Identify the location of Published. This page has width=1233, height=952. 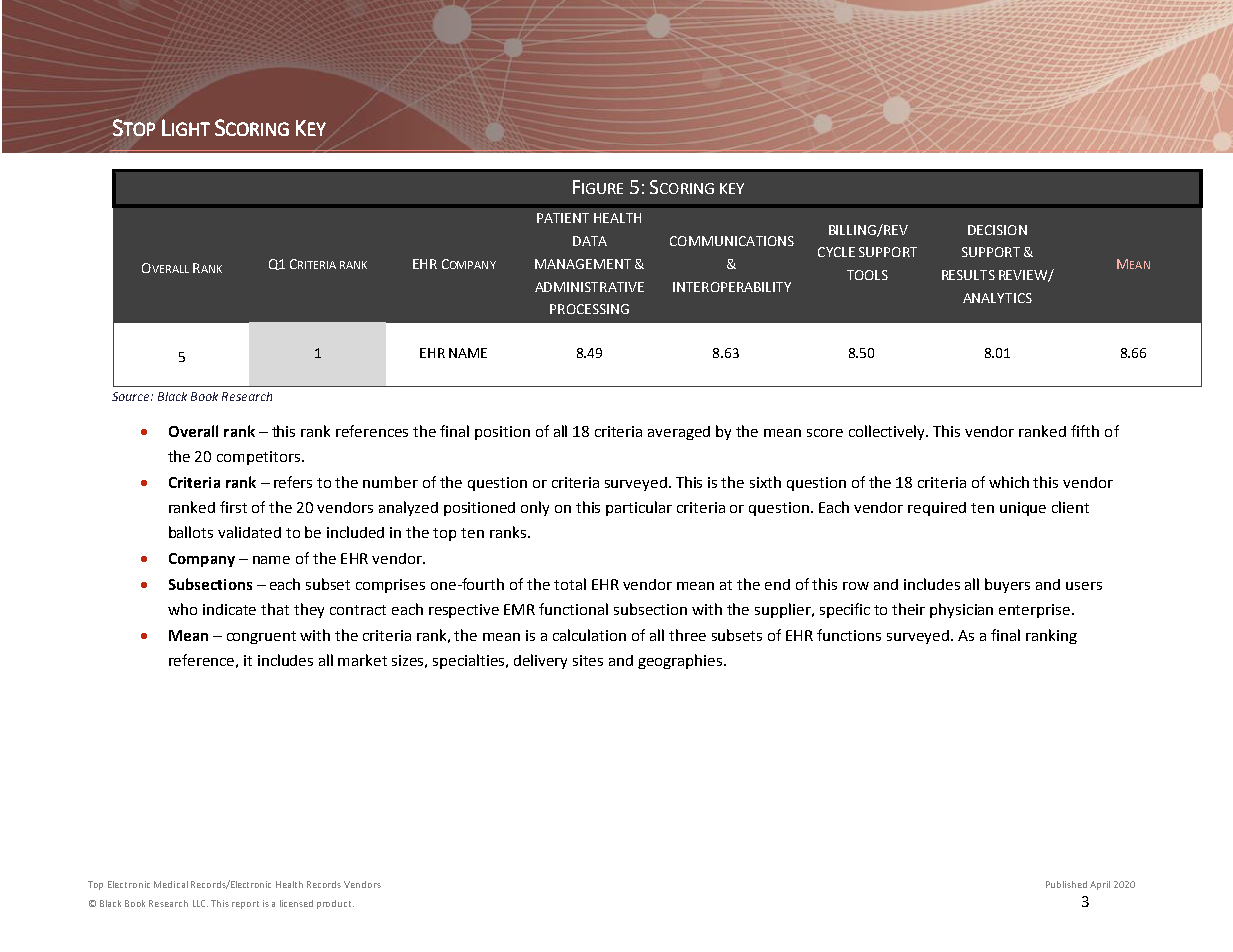
(1066, 884).
